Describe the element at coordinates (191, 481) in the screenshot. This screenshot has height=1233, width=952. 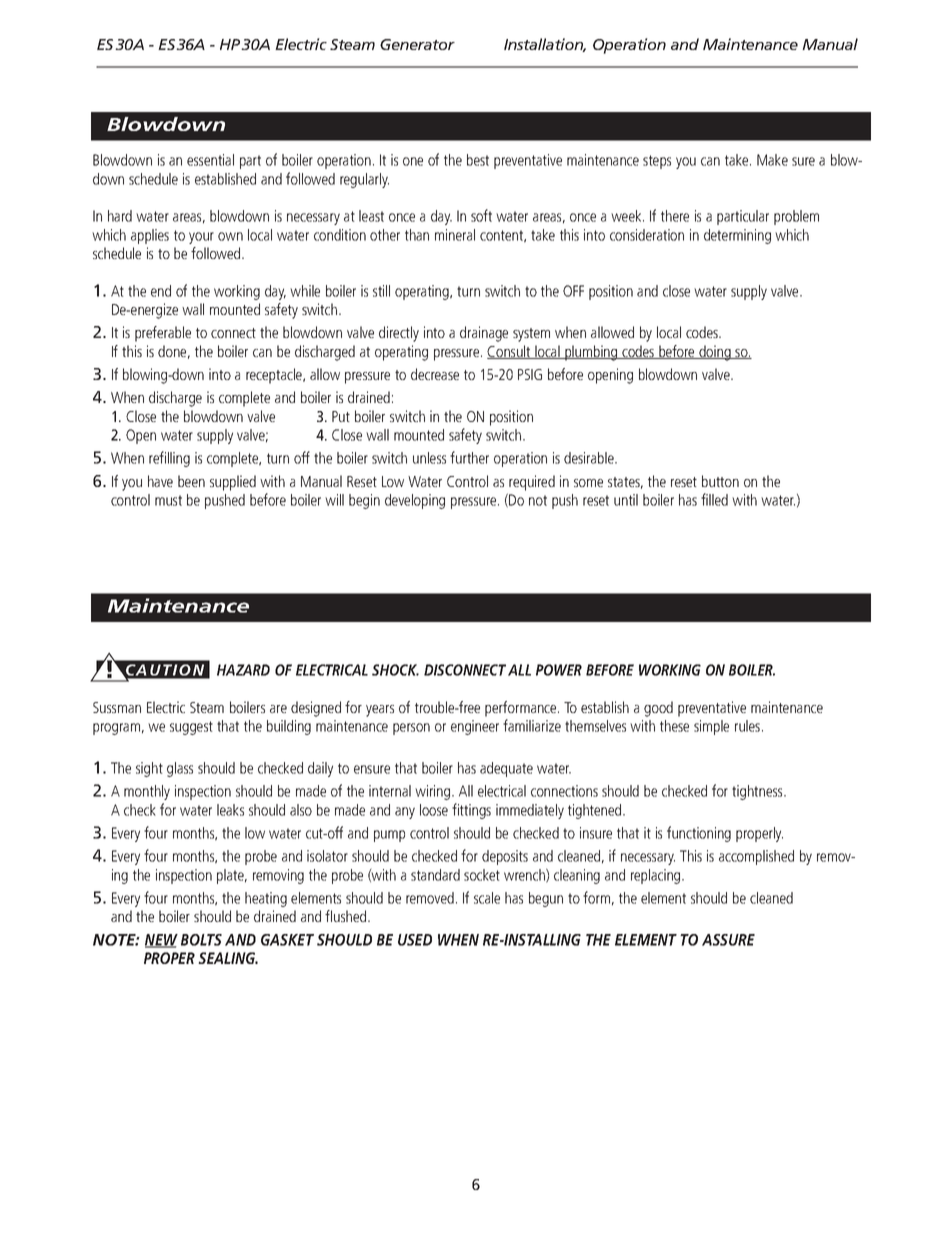
I see `been` at that location.
